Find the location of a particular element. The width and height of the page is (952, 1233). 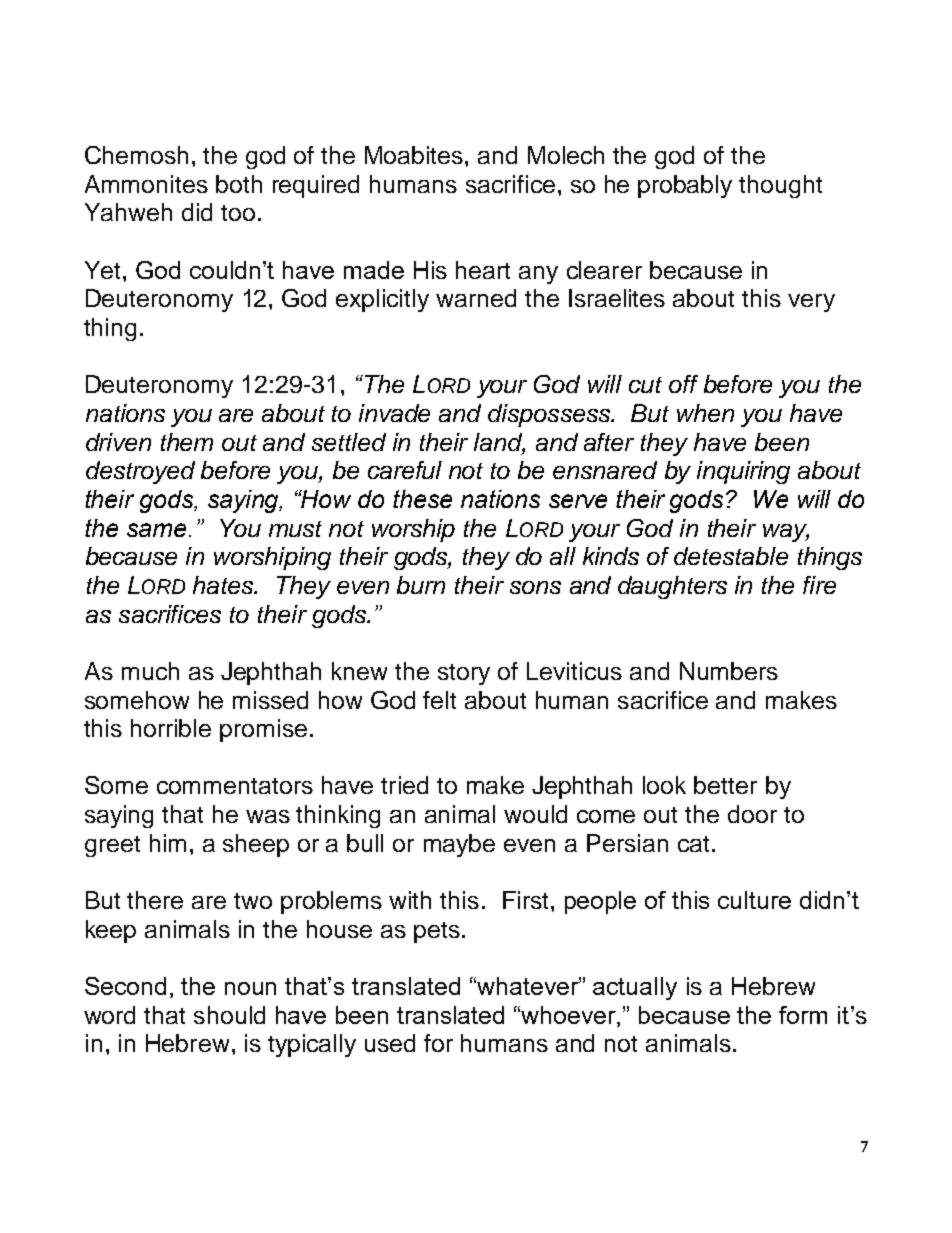

thought is located at coordinates (780, 186).
